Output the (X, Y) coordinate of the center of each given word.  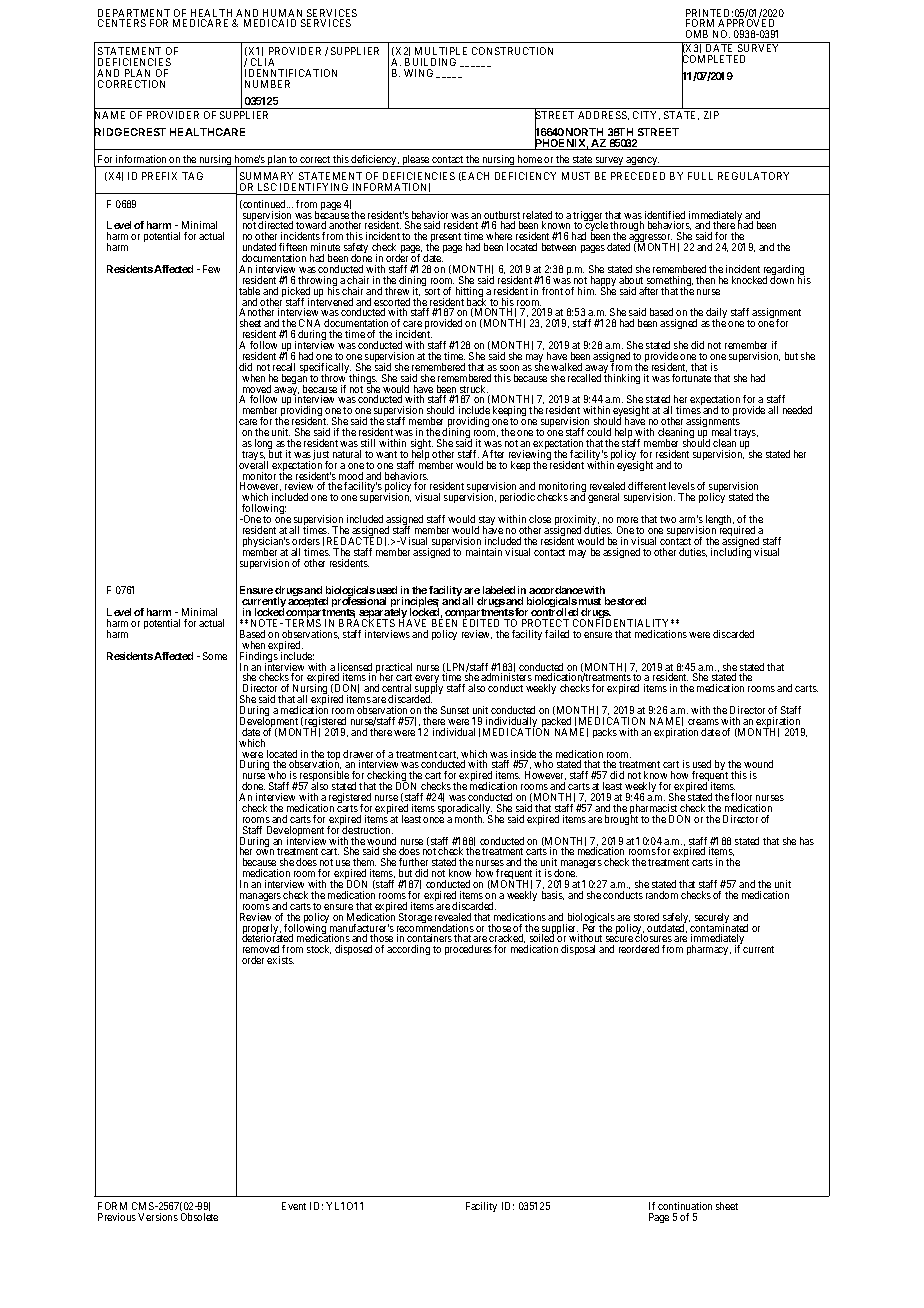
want (386, 454)
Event (294, 1206)
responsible (325, 778)
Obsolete (199, 1217)
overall (253, 464)
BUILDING (430, 62)
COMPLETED (713, 60)
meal (721, 432)
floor (741, 797)
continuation (685, 1206)
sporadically (465, 810)
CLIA (262, 62)
